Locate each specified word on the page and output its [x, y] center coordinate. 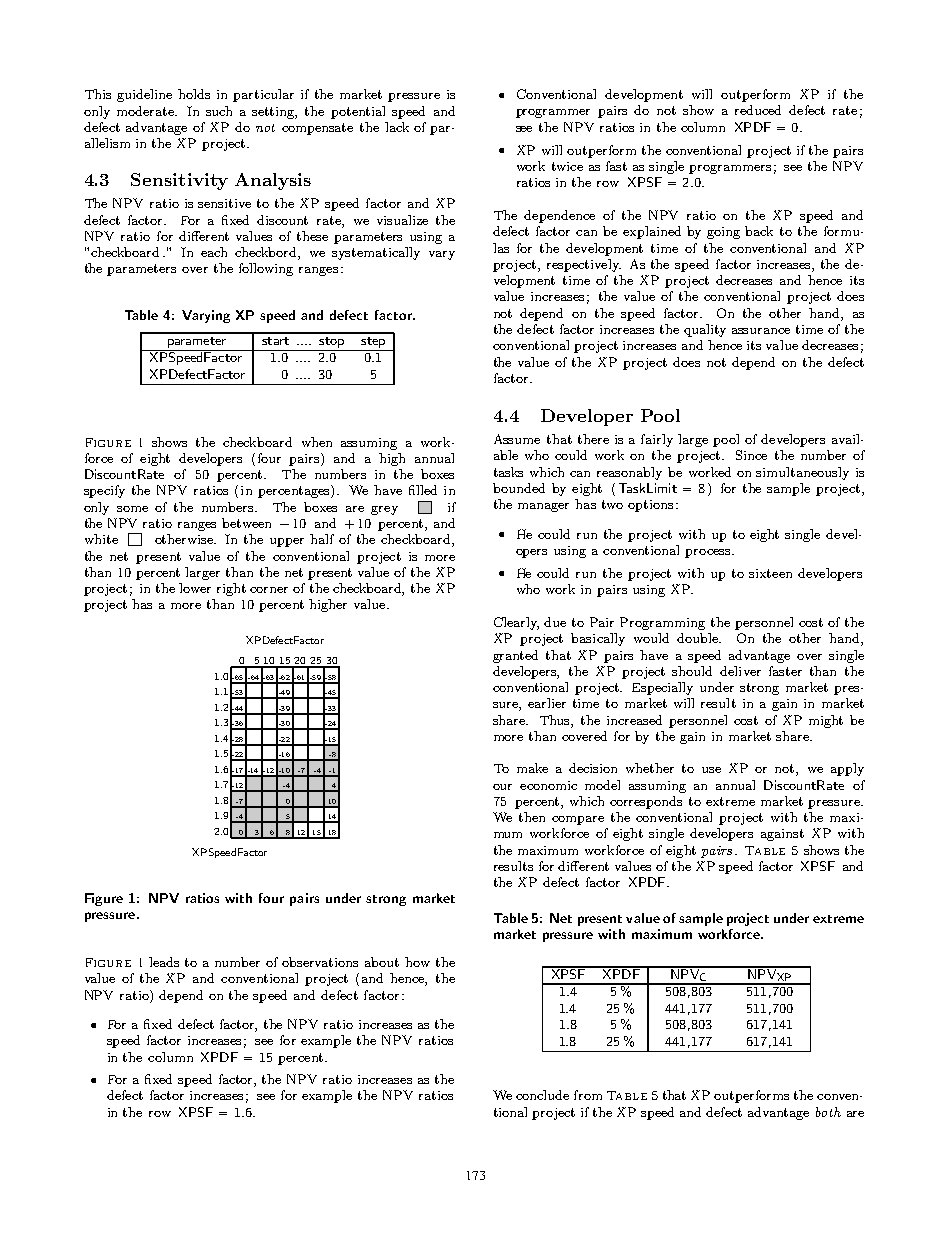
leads [164, 962]
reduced [758, 110]
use [711, 770]
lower [195, 588]
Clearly [516, 623]
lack [397, 127]
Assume [517, 439]
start [275, 341]
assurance [761, 331]
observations [320, 962]
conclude [542, 1095]
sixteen [770, 573]
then [532, 817]
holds [194, 94]
